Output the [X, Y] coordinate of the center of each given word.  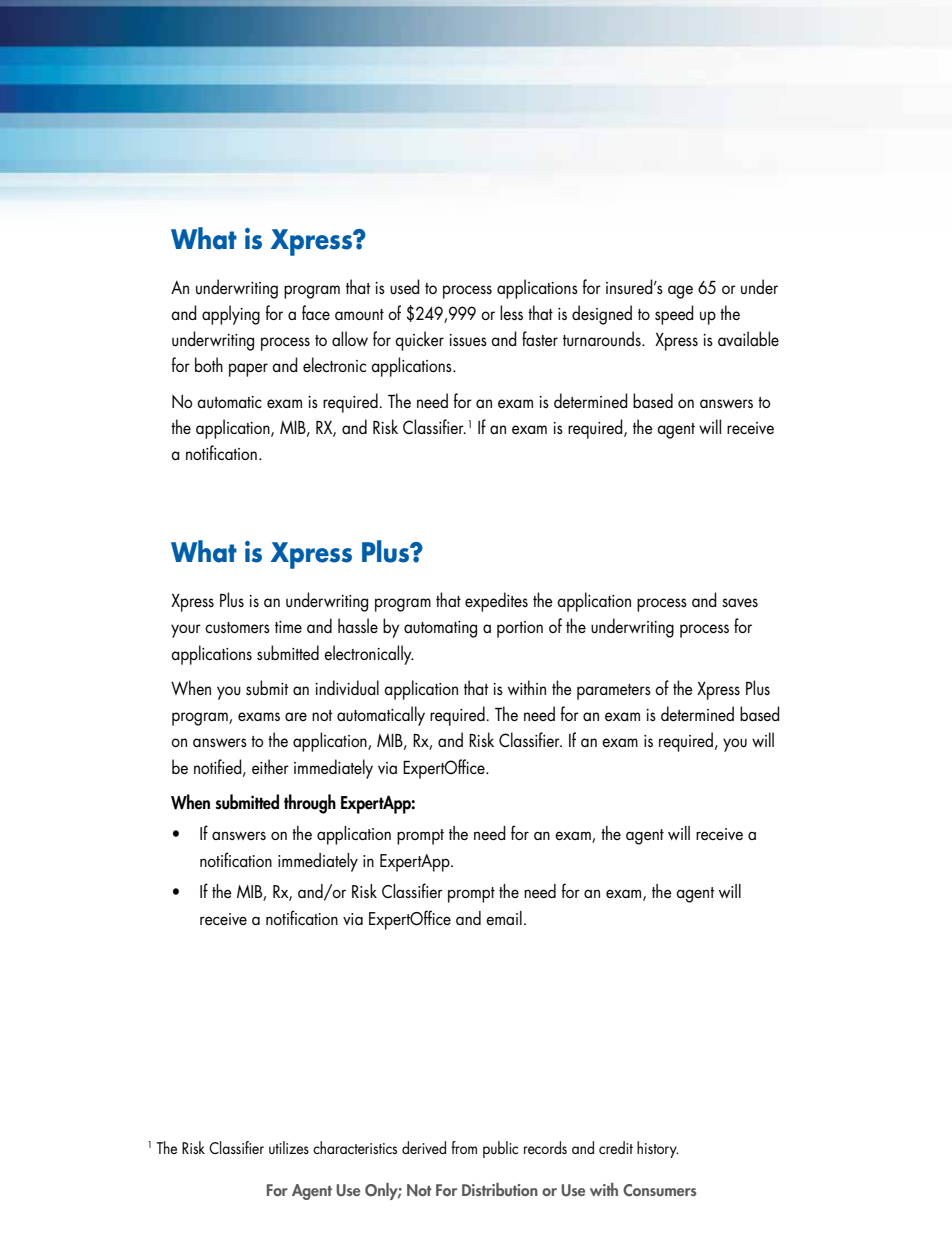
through [310, 804]
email [504, 918]
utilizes [289, 1147]
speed [674, 315]
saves [740, 602]
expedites [496, 602]
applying [231, 315]
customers [237, 628]
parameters [614, 692]
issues [468, 340]
